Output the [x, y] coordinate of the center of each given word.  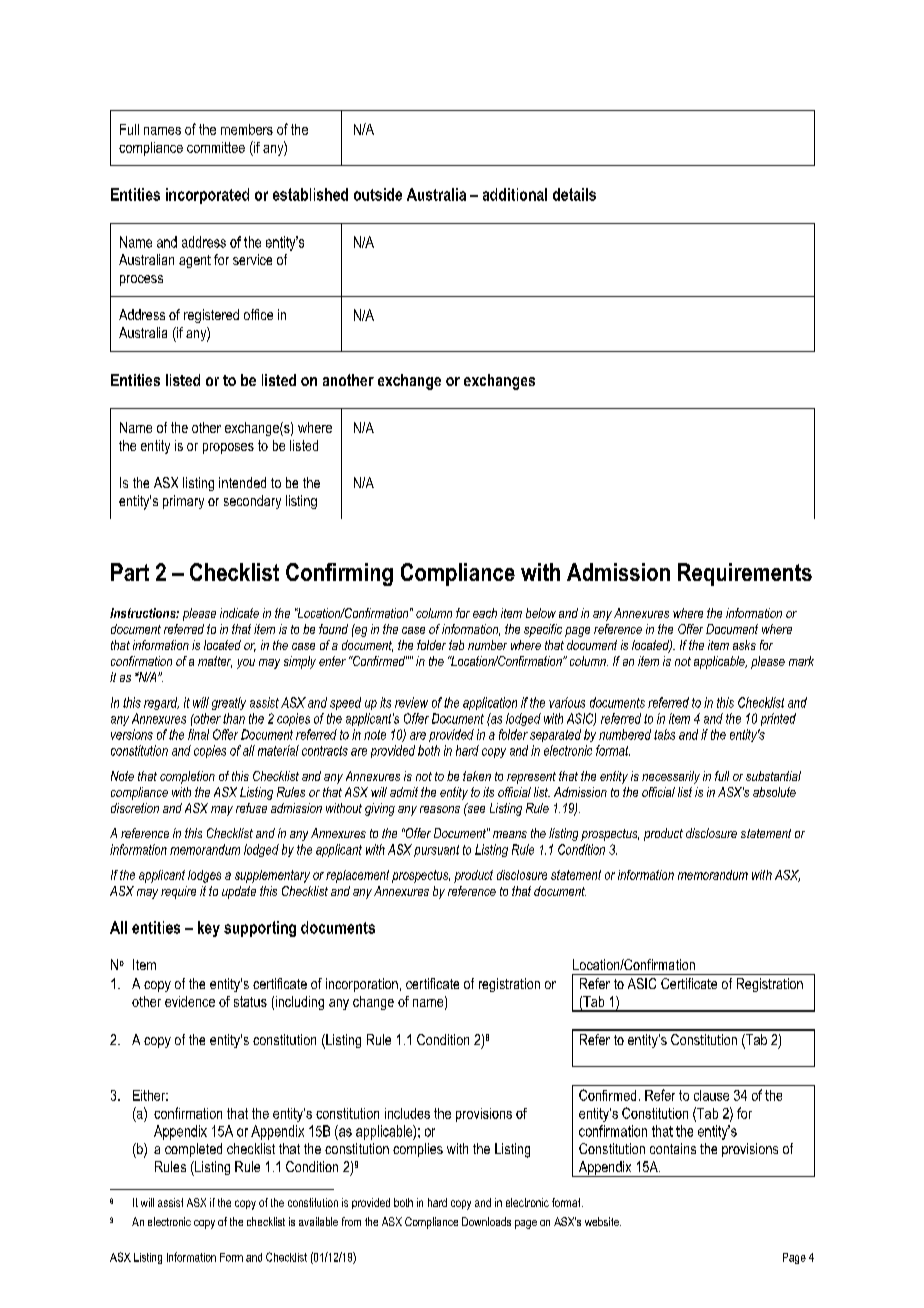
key [209, 929]
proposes [228, 448]
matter [215, 662]
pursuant [436, 851]
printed [778, 719]
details [574, 194]
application [490, 703]
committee [216, 147]
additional [515, 194]
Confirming [339, 574]
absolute [774, 792]
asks [744, 645]
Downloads [486, 1221]
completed [193, 1150]
